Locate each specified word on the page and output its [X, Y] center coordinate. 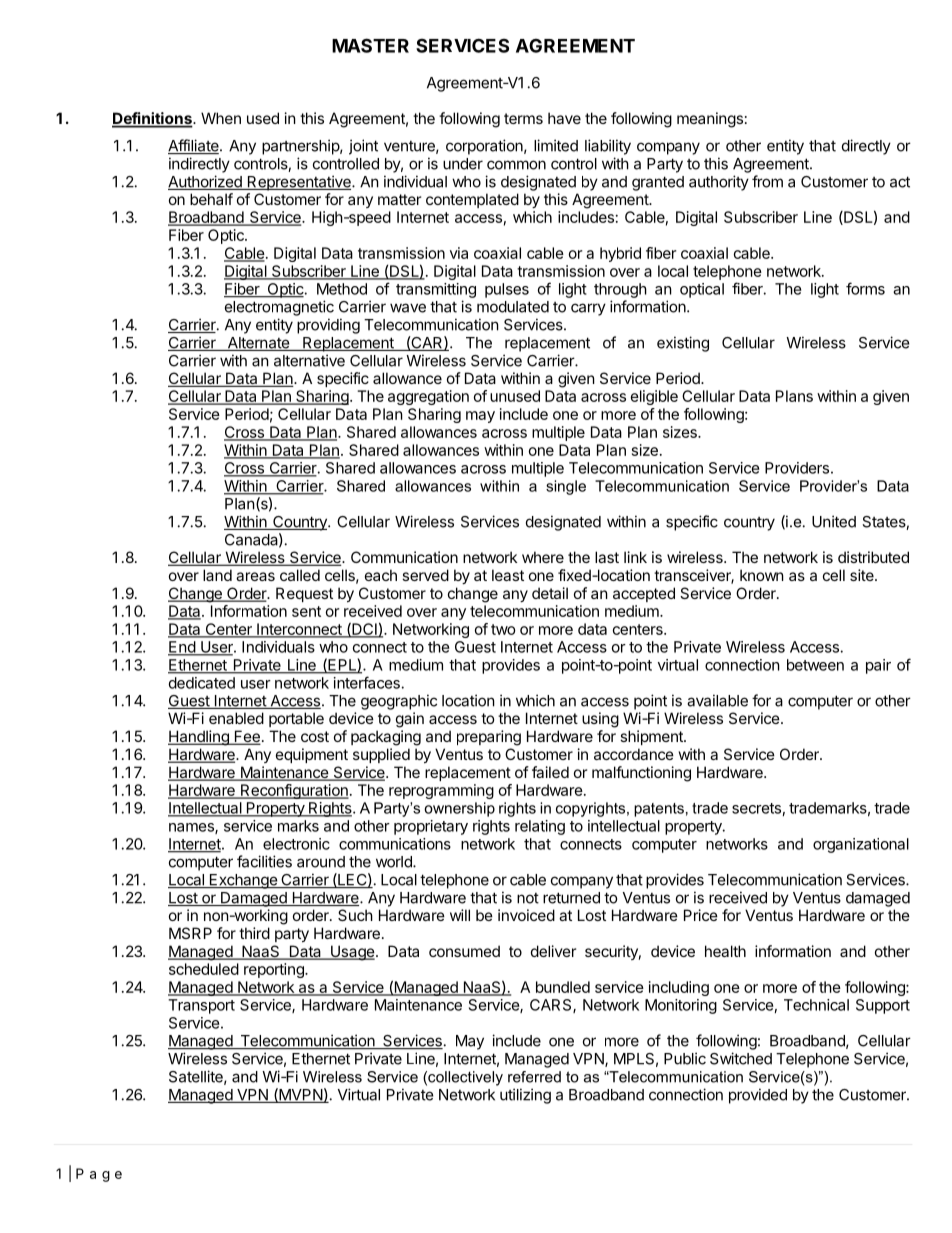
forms [865, 288]
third [254, 933]
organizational [861, 845]
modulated [513, 307]
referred [534, 1077]
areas [255, 576]
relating [540, 827]
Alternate [258, 344]
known [762, 575]
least [508, 575]
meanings [710, 120]
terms [523, 118]
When [221, 118]
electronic [296, 844]
